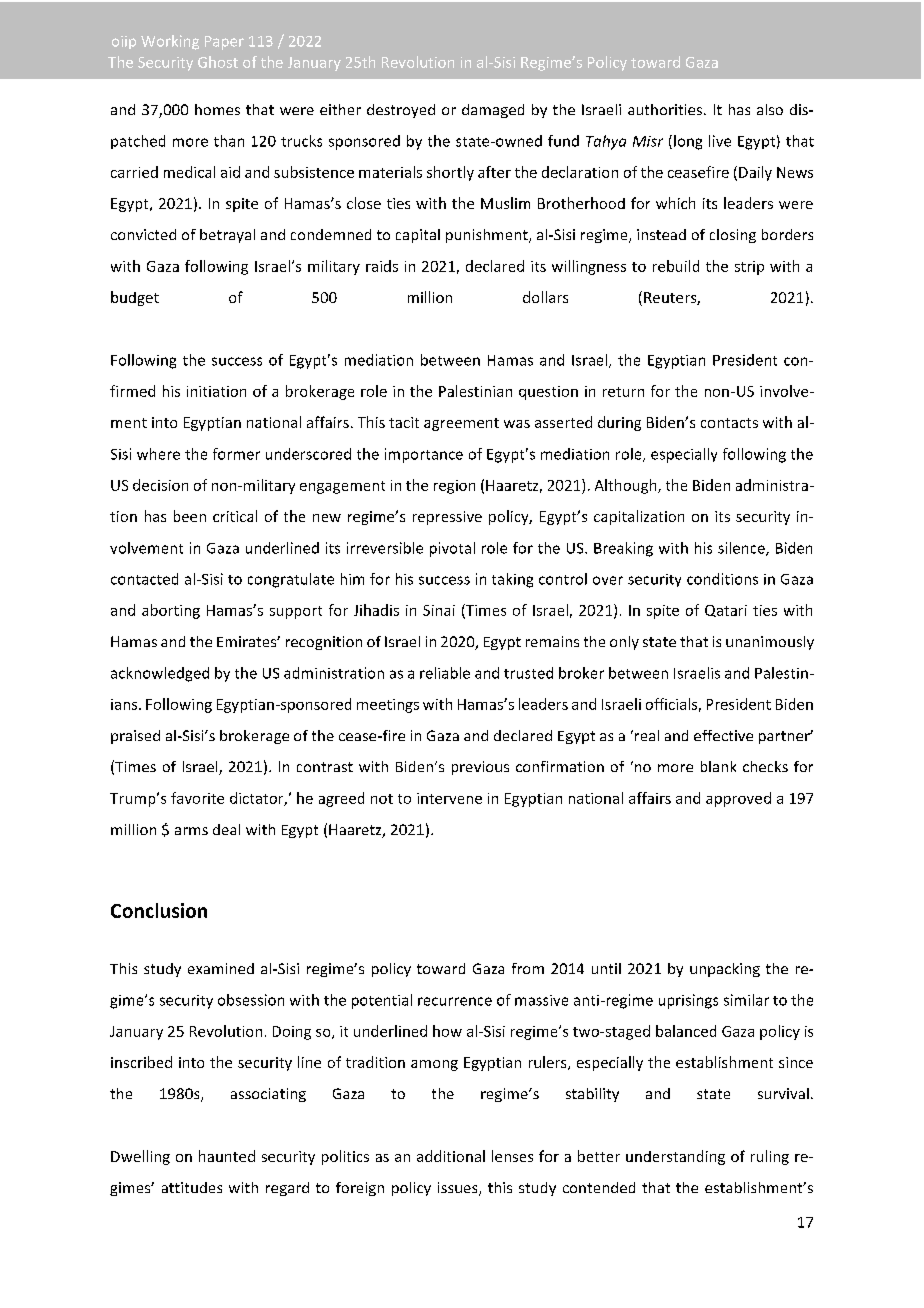 This screenshot has height=1308, width=924. I want to click on intervene, so click(449, 798).
